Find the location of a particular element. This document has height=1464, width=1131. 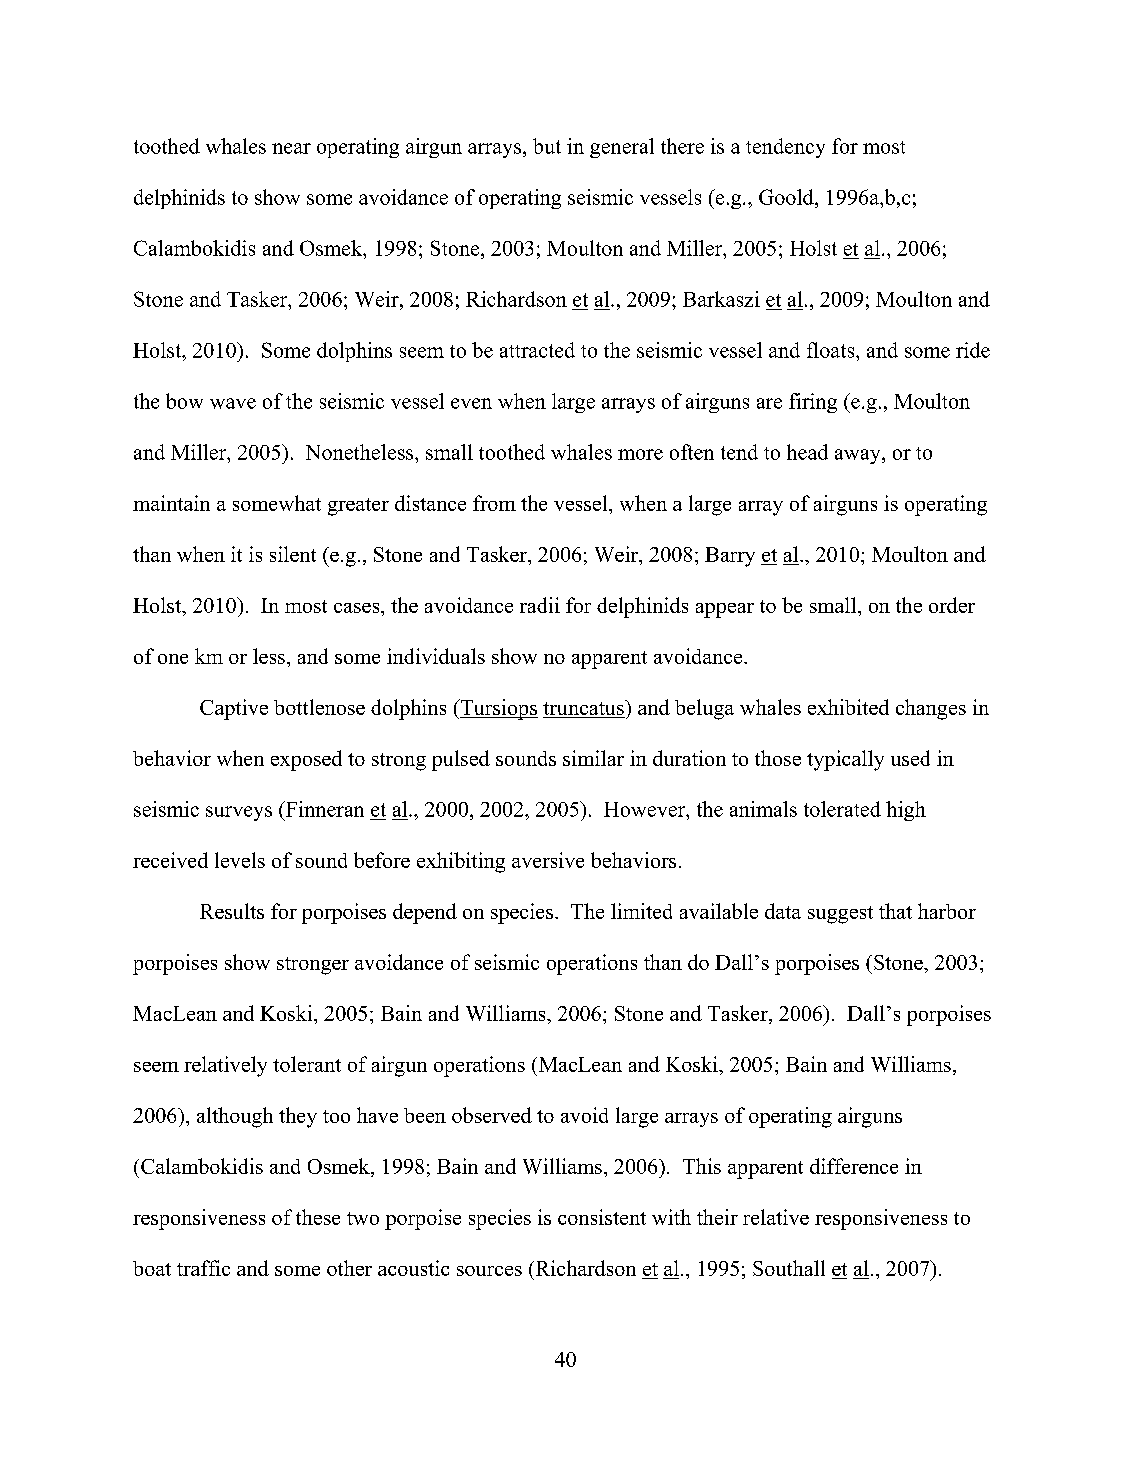

truncatus is located at coordinates (584, 707).
